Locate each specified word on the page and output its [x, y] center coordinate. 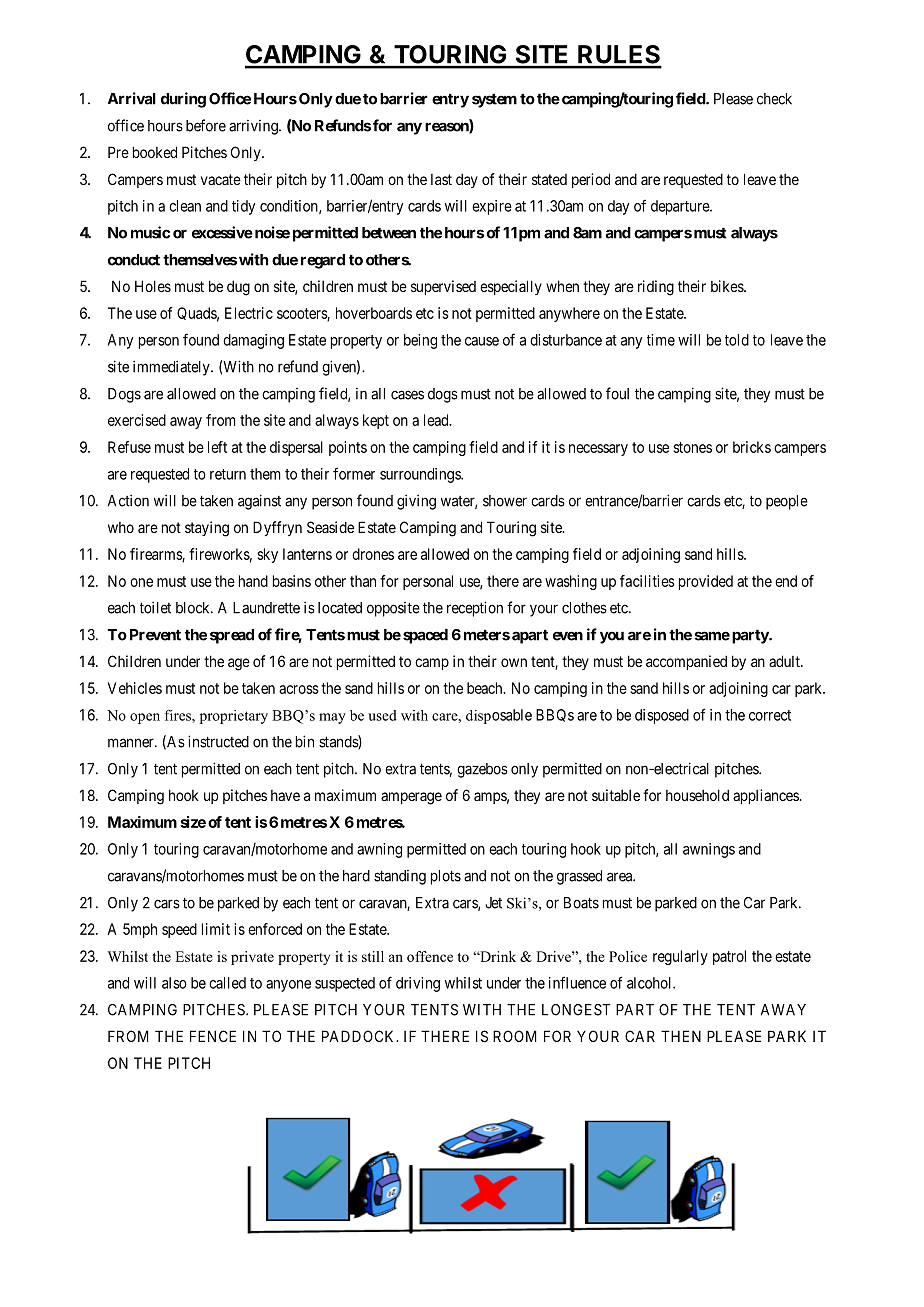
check [774, 99]
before [206, 125]
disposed [662, 716]
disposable [499, 716]
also [174, 983]
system [494, 100]
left [217, 447]
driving [418, 984]
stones [692, 447]
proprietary [234, 717]
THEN [681, 1036]
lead [437, 420]
